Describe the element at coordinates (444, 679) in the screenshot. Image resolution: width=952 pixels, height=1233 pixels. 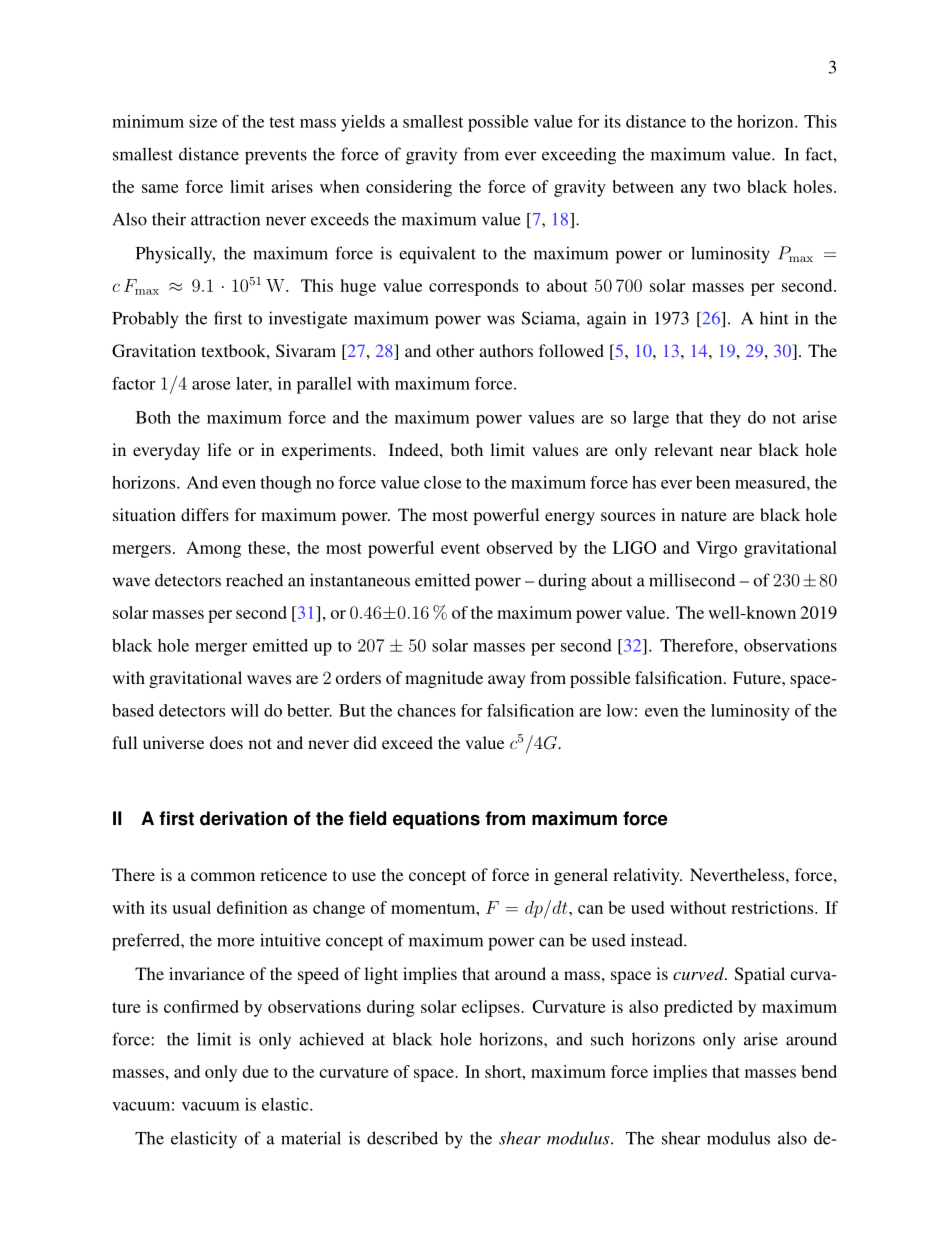
I see `magnitude` at that location.
